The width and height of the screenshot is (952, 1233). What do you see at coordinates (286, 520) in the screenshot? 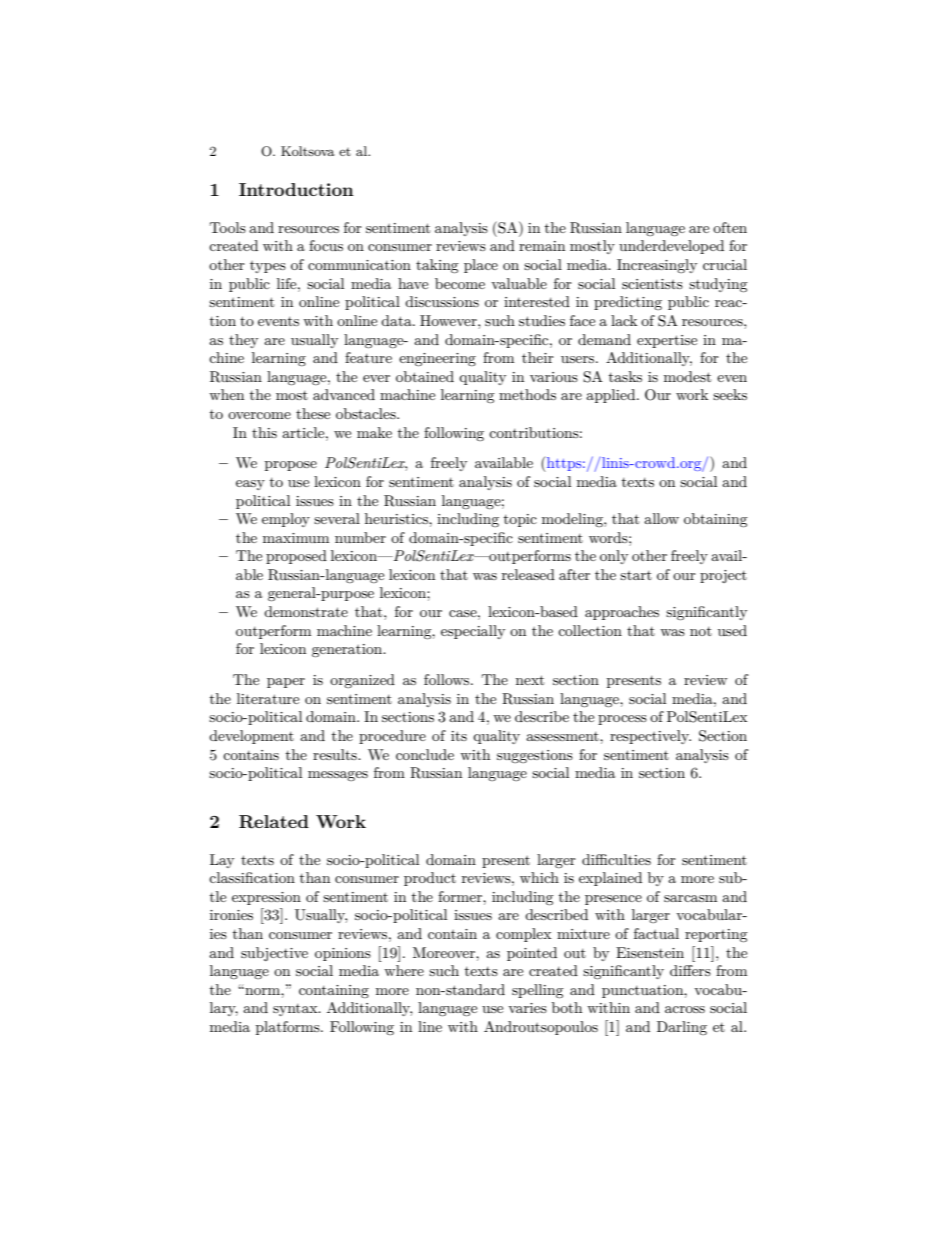
I see `employ` at bounding box center [286, 520].
